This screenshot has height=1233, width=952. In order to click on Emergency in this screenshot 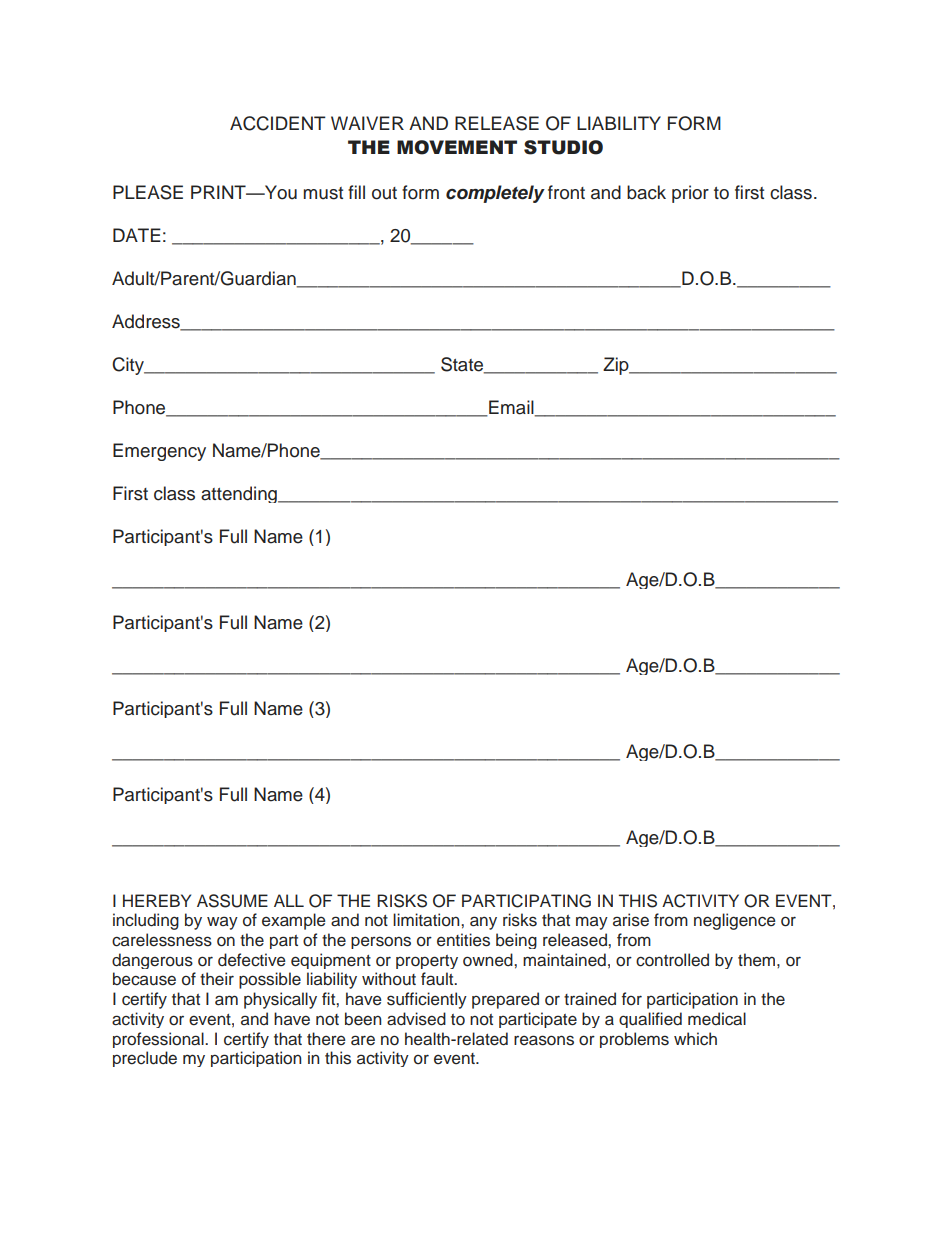, I will do `click(159, 452)`.
